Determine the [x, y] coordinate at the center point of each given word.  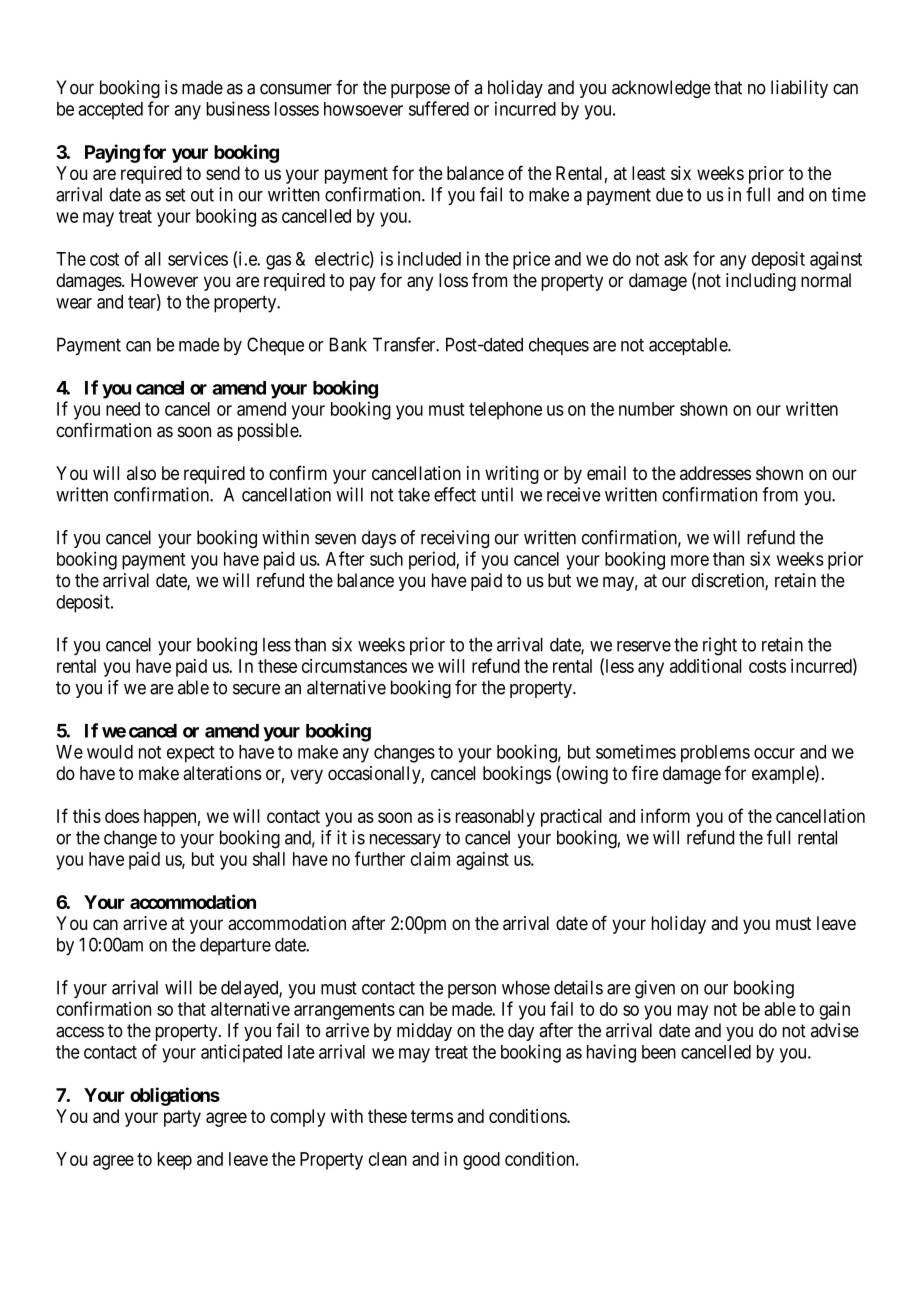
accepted [110, 111]
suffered [439, 108]
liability [799, 89]
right [720, 646]
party [182, 1118]
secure [256, 689]
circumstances [354, 666]
